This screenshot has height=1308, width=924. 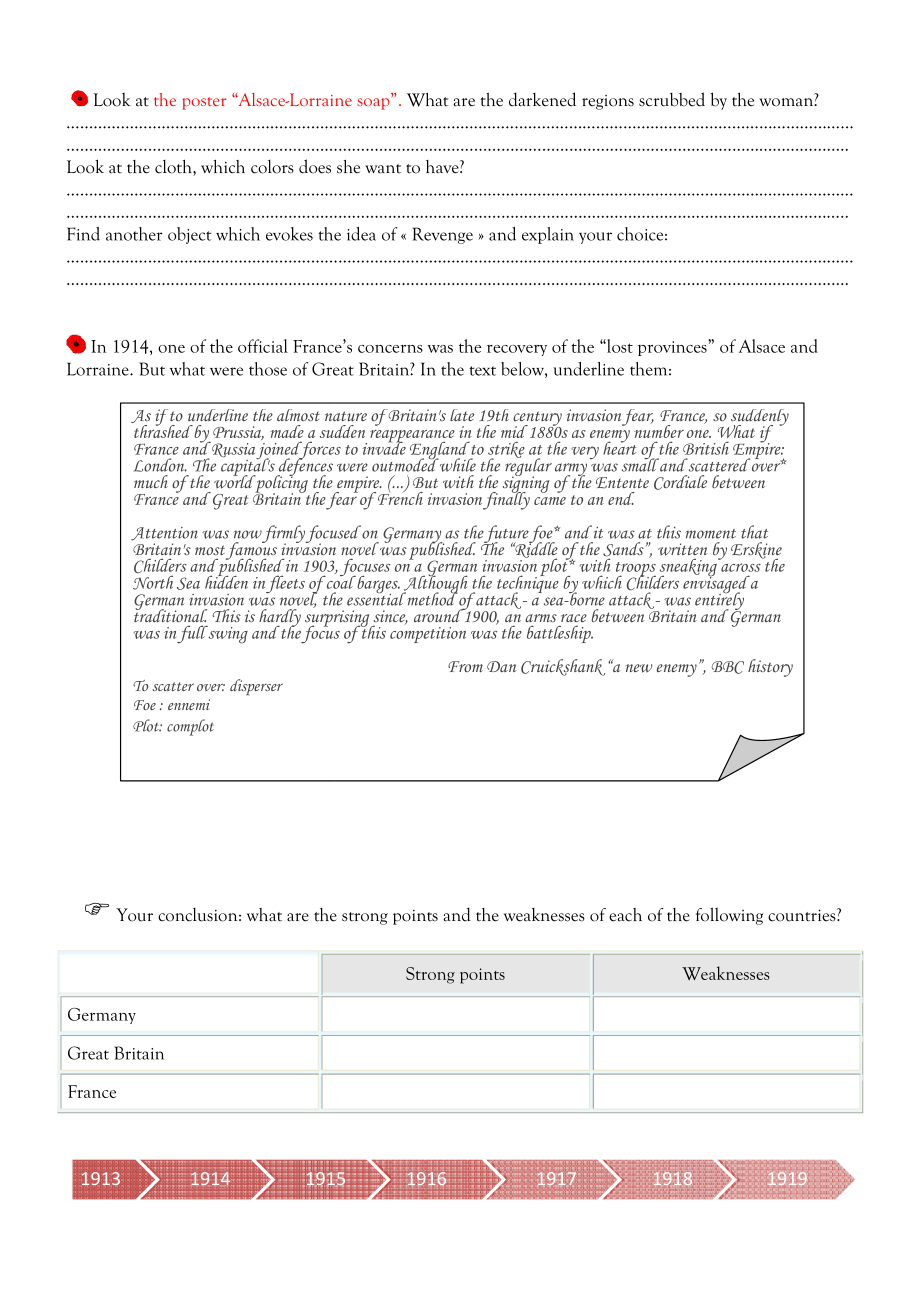 I want to click on From, so click(x=465, y=666).
